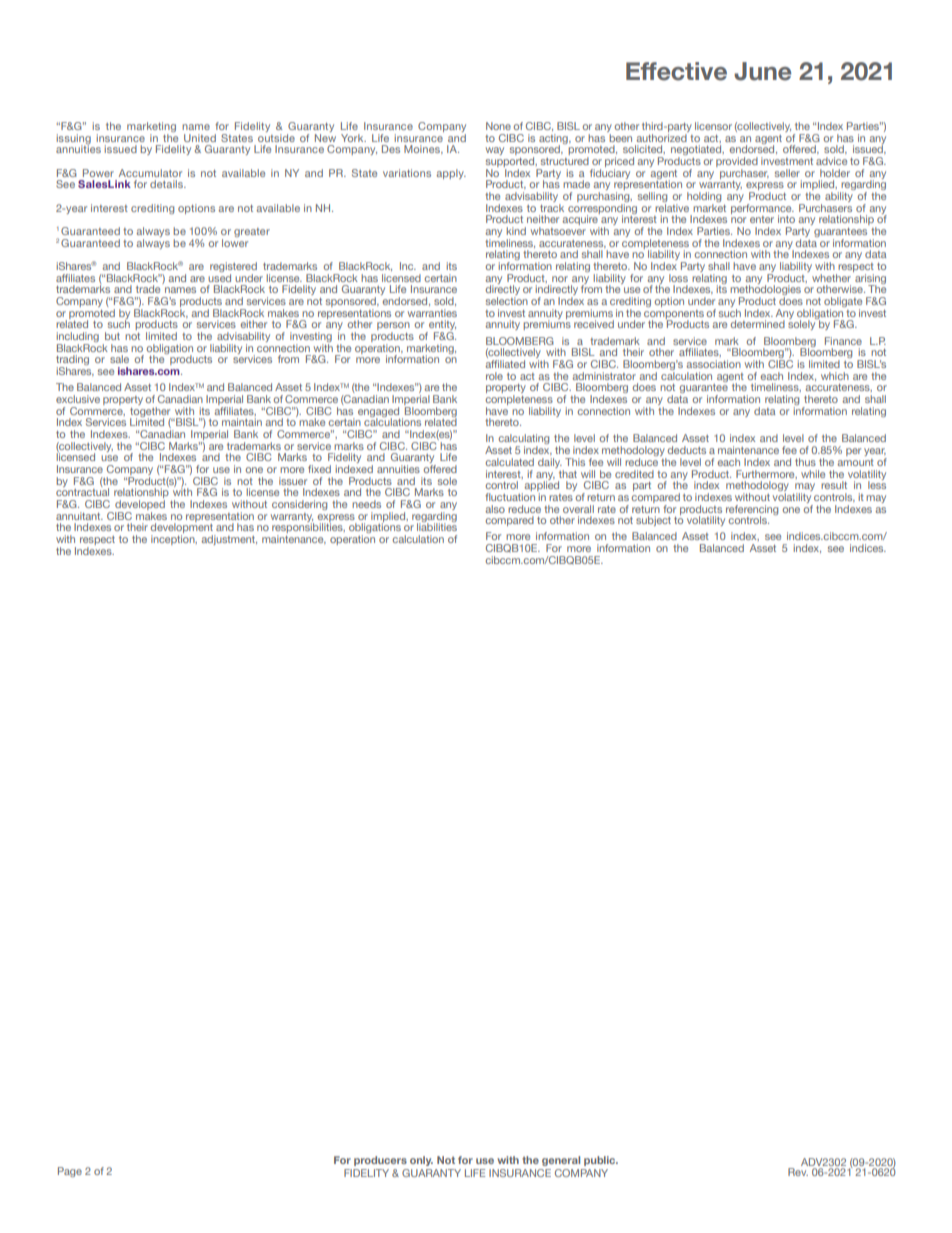 This screenshot has width=952, height=1233. Describe the element at coordinates (762, 71) in the screenshot. I see `June` at that location.
